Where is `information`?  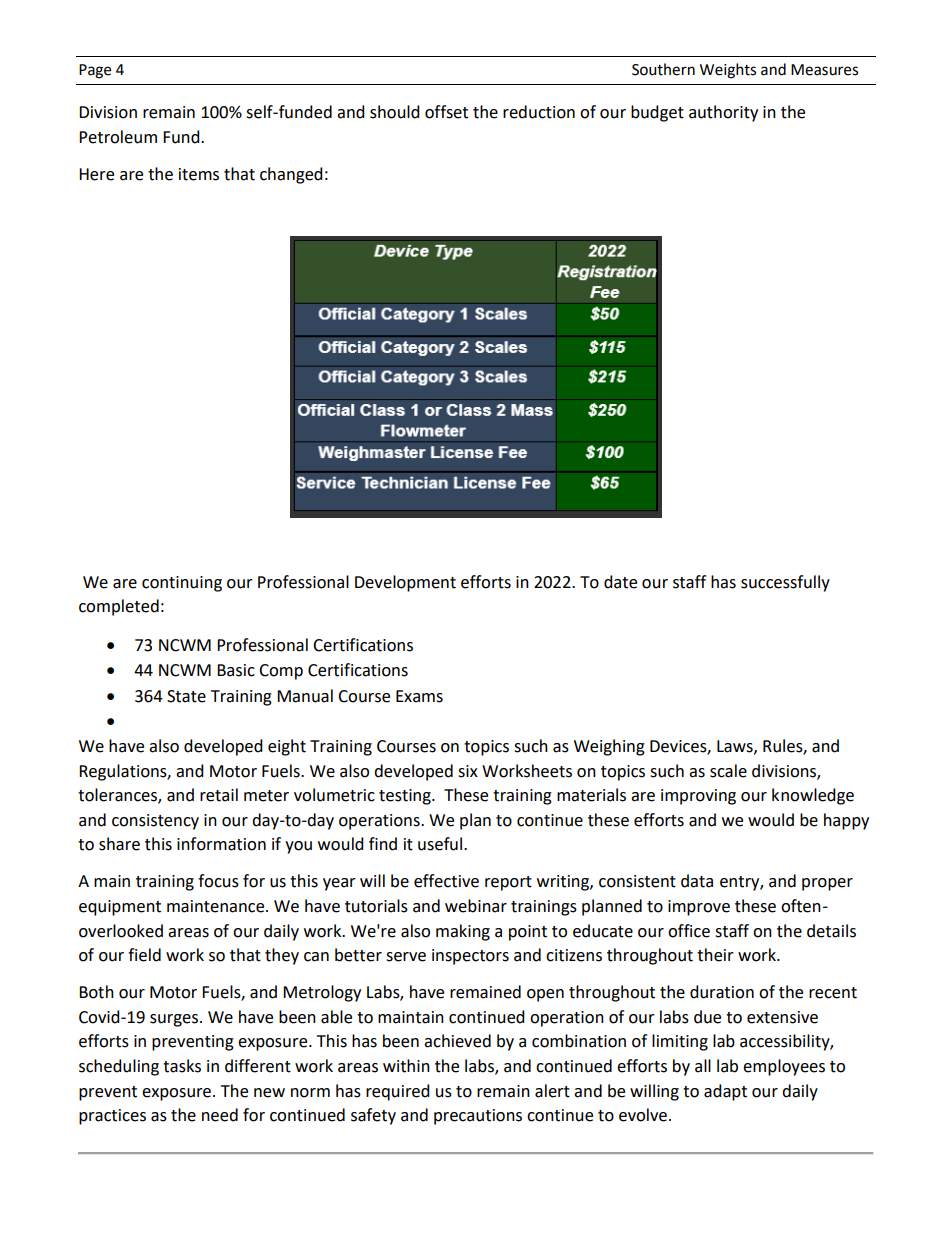 information is located at coordinates (221, 844).
